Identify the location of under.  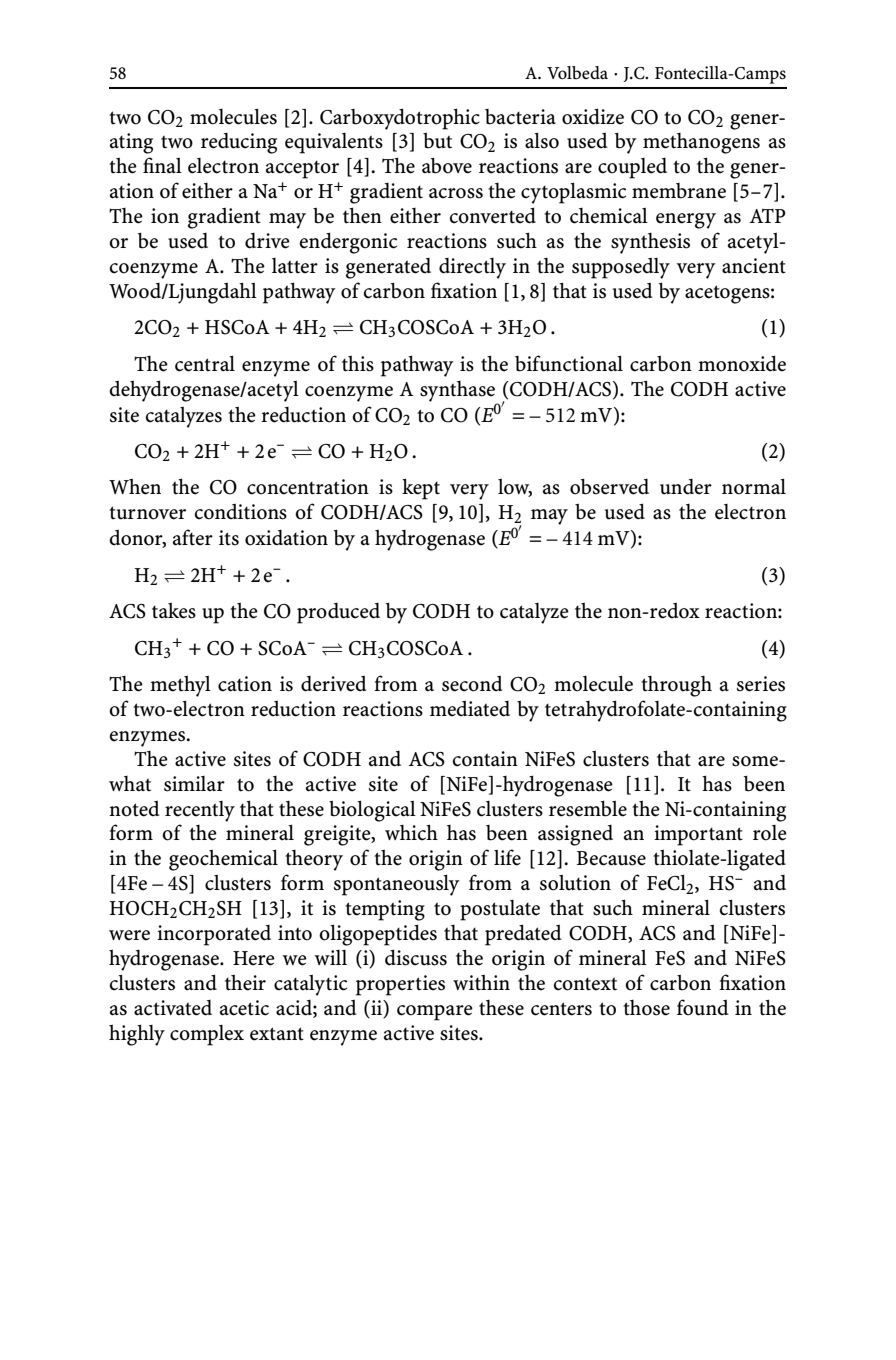
(686, 487).
